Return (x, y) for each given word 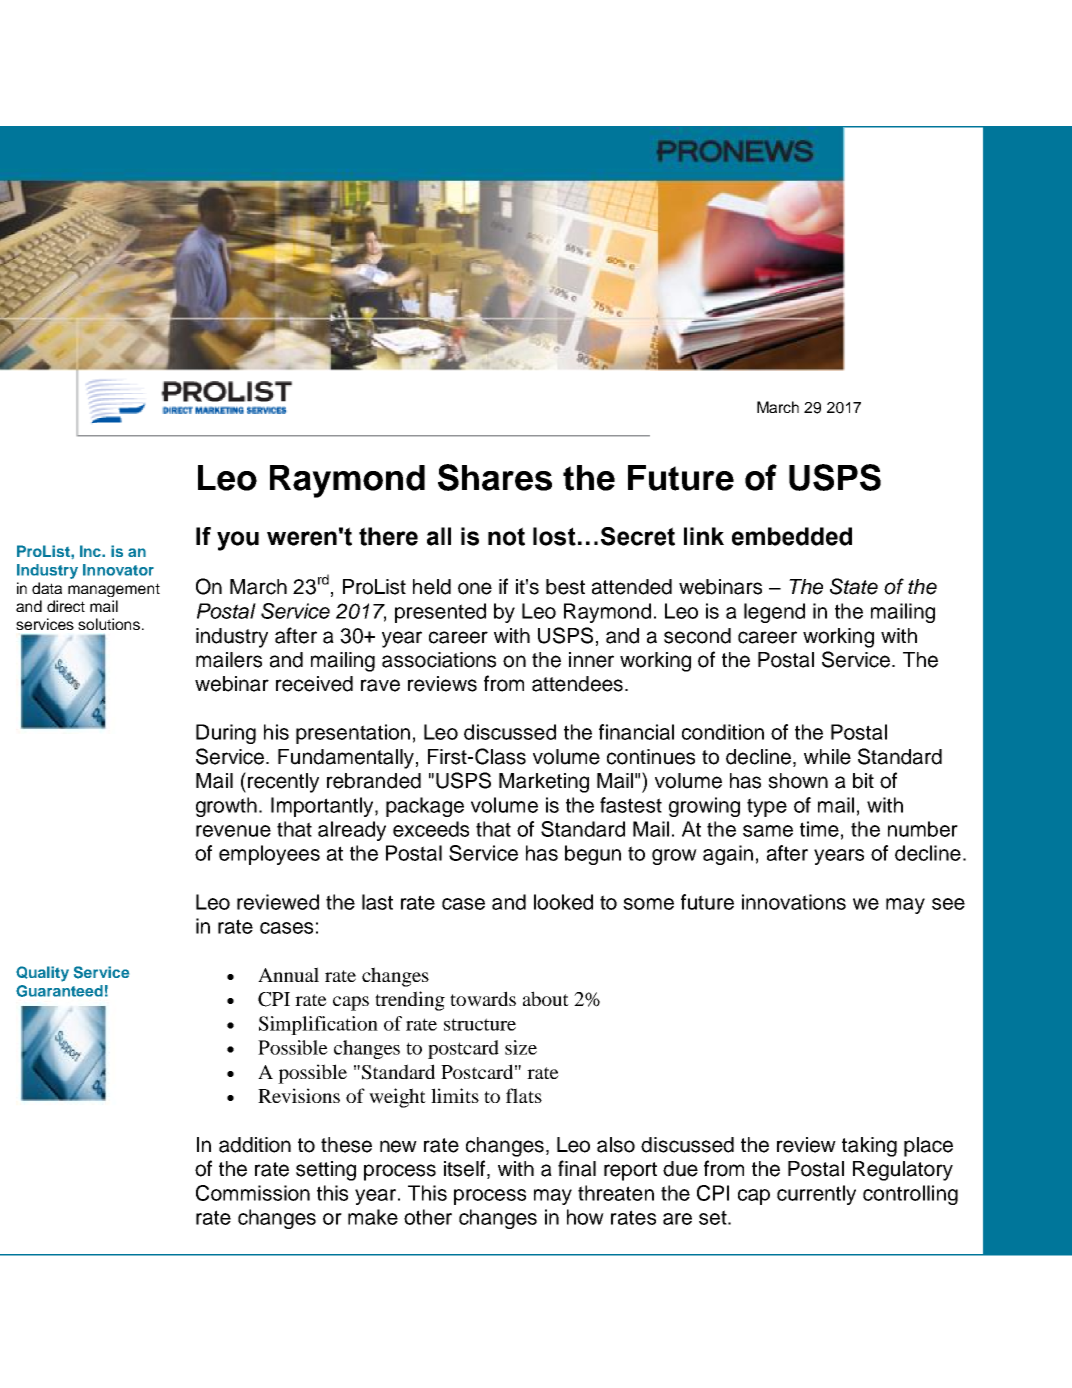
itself (466, 1169)
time (819, 829)
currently (816, 1195)
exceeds (431, 829)
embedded (792, 536)
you (238, 541)
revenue (233, 831)
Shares (495, 477)
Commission (253, 1193)
